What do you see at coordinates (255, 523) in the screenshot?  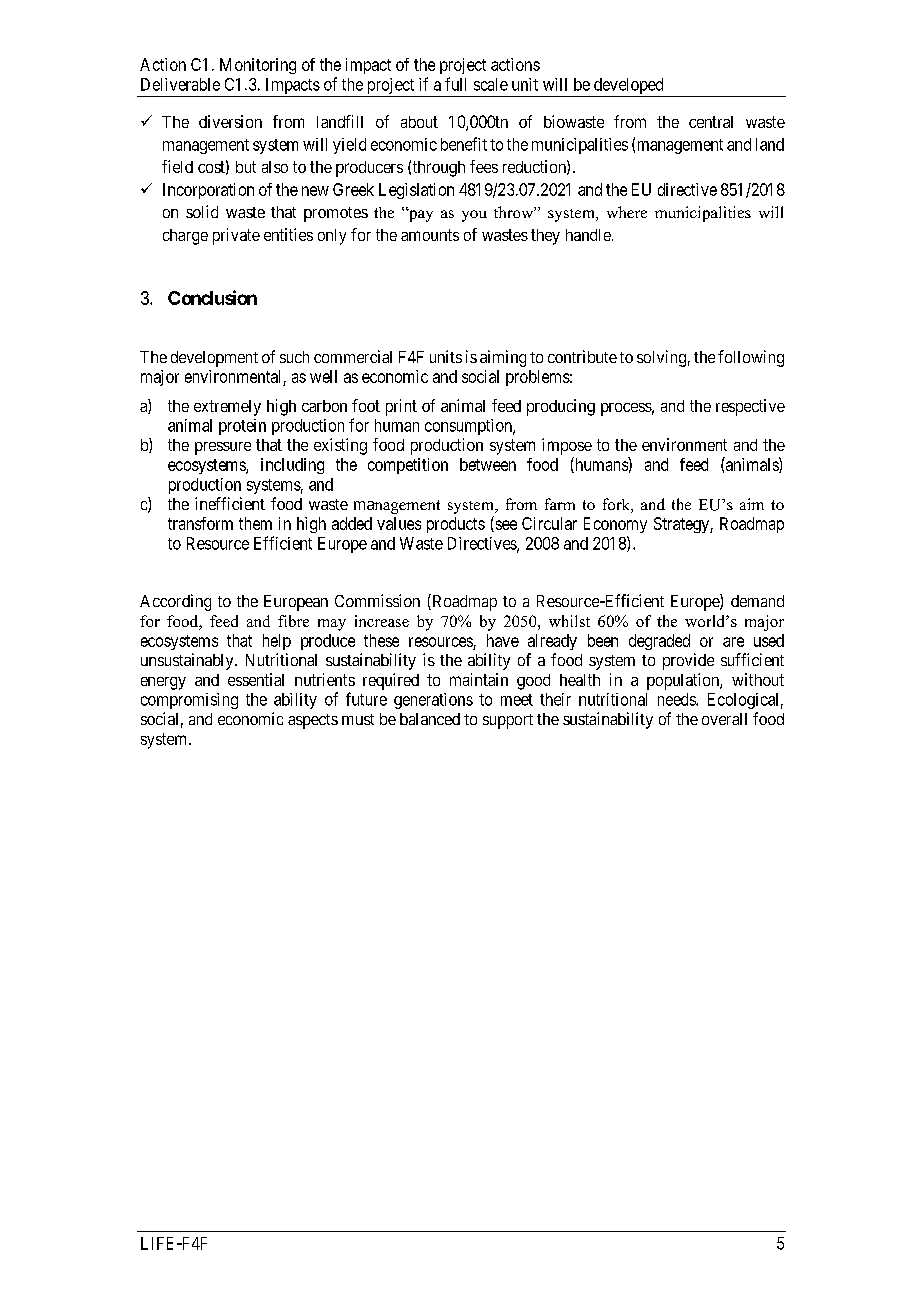 I see `them` at bounding box center [255, 523].
